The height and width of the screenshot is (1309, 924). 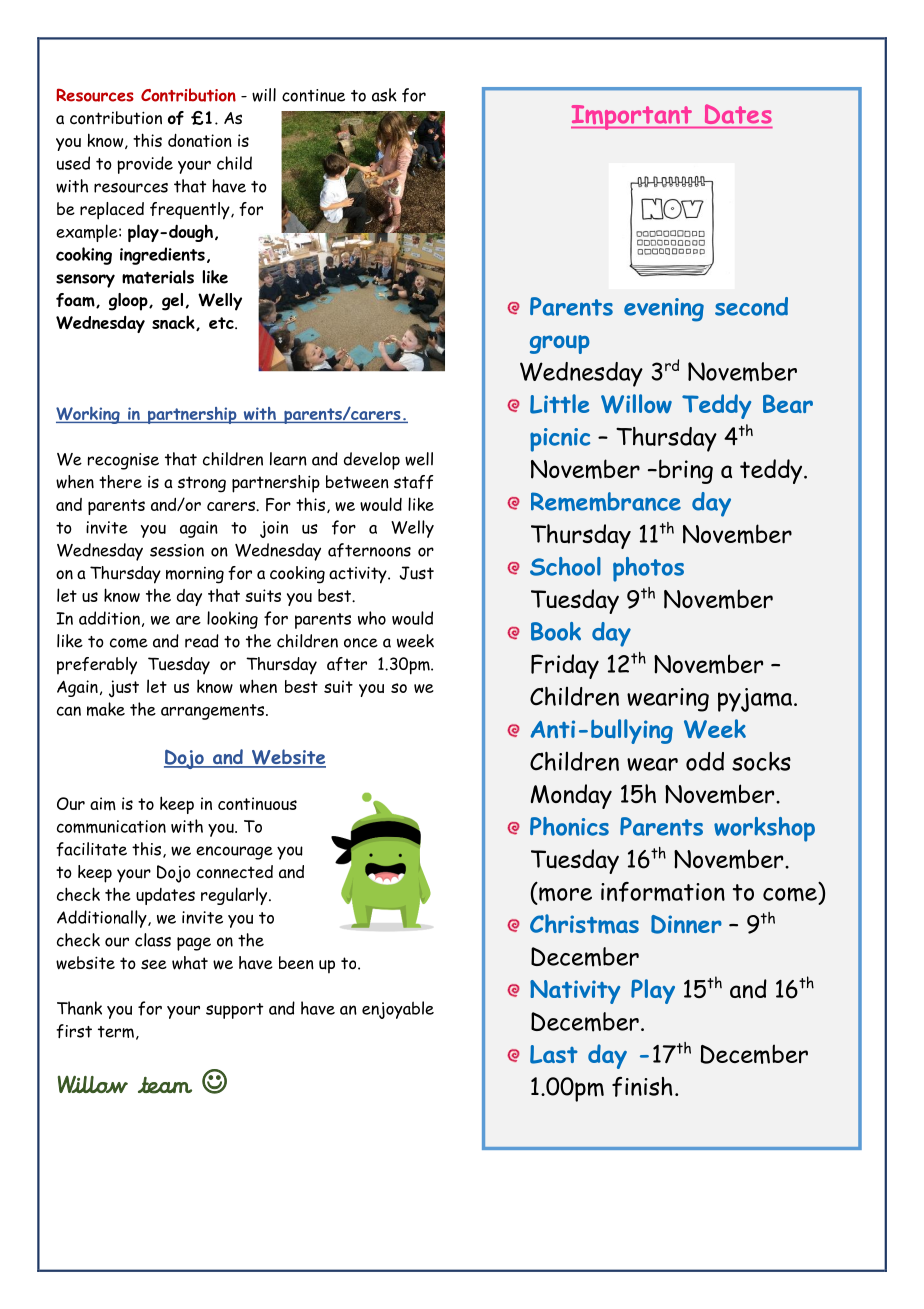 What do you see at coordinates (686, 471) in the screenshot?
I see `bring` at bounding box center [686, 471].
